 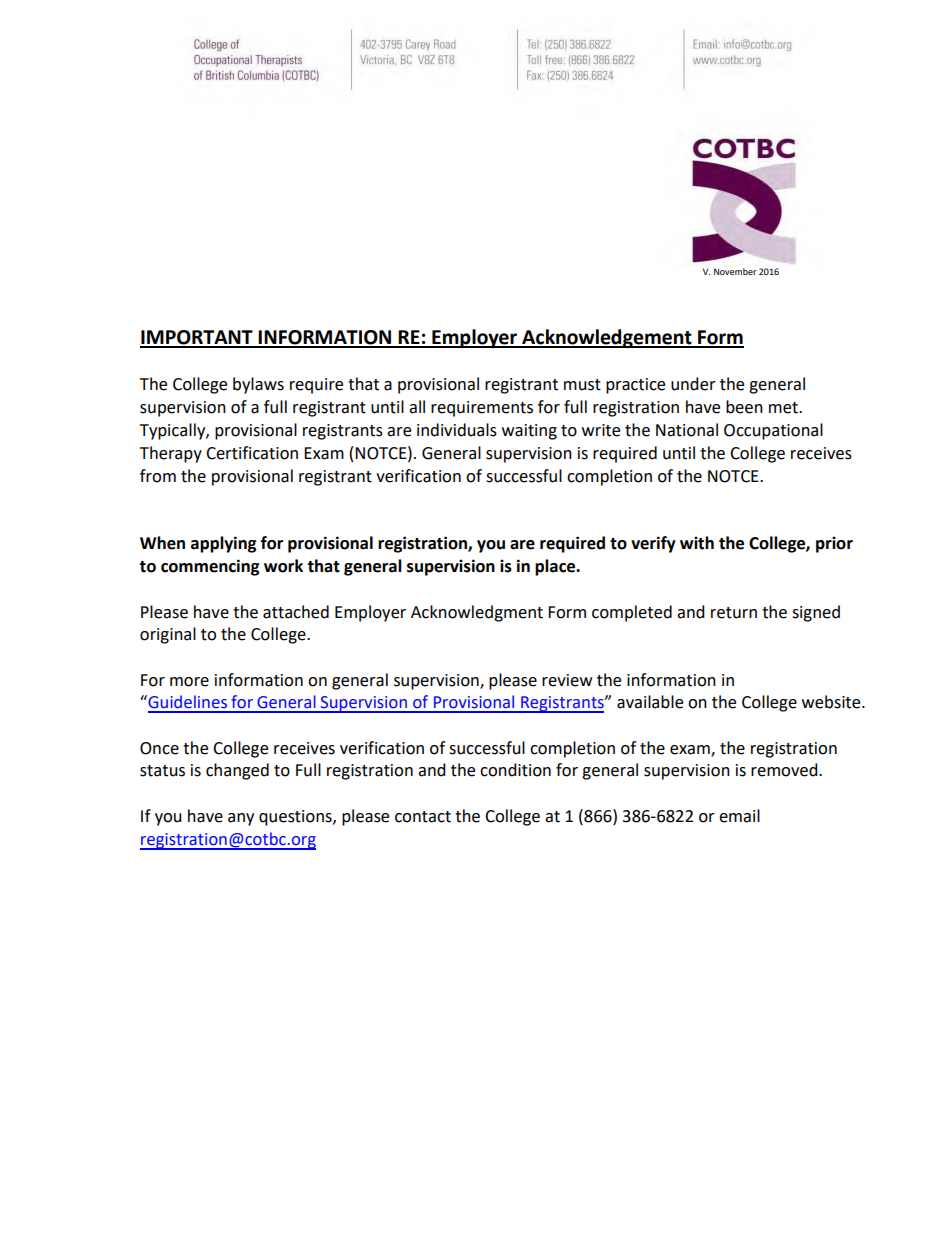 I want to click on return, so click(x=734, y=613).
